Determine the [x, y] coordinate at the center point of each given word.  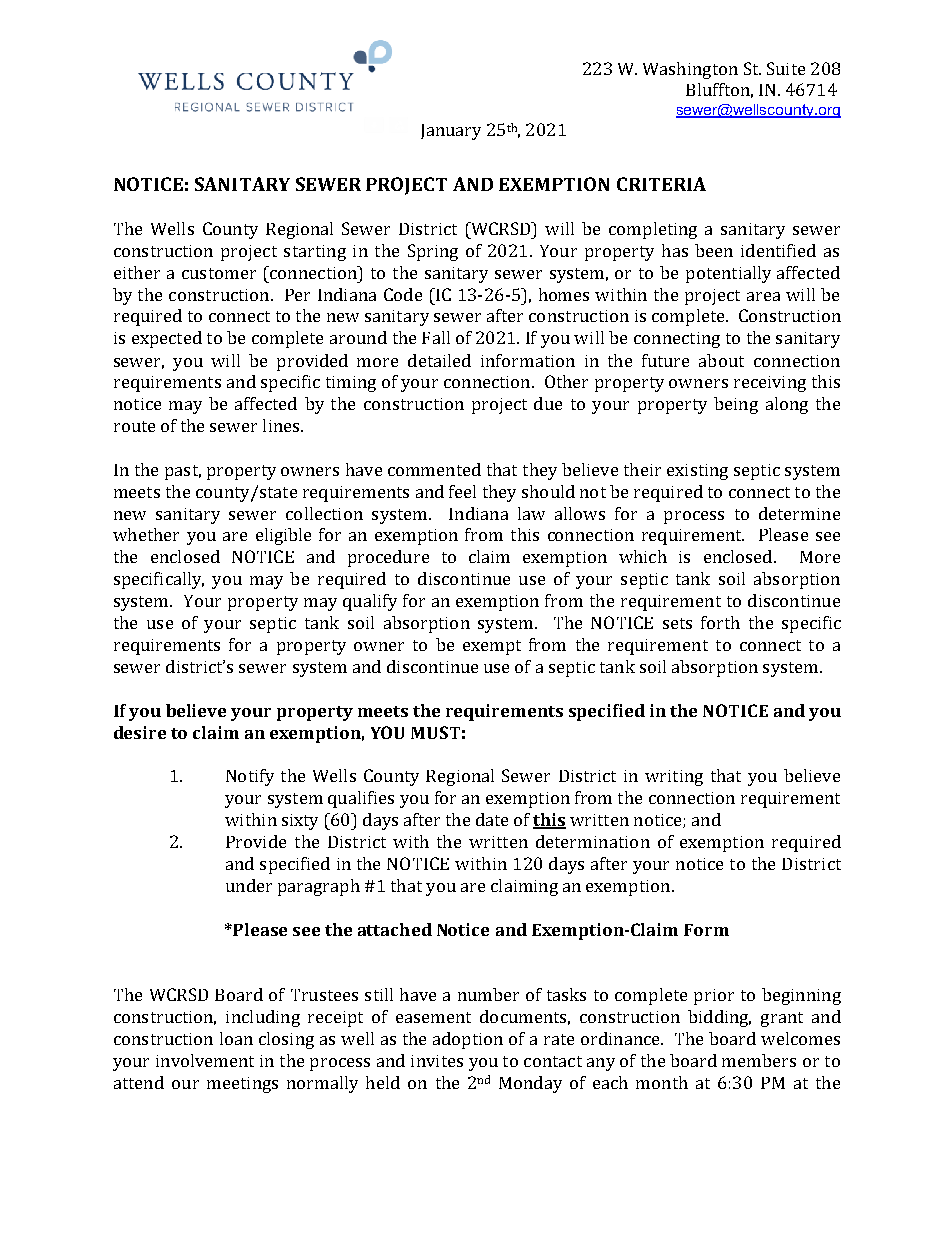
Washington [690, 70]
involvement [205, 1060]
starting [315, 253]
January [451, 132]
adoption [468, 1040]
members [759, 1060]
